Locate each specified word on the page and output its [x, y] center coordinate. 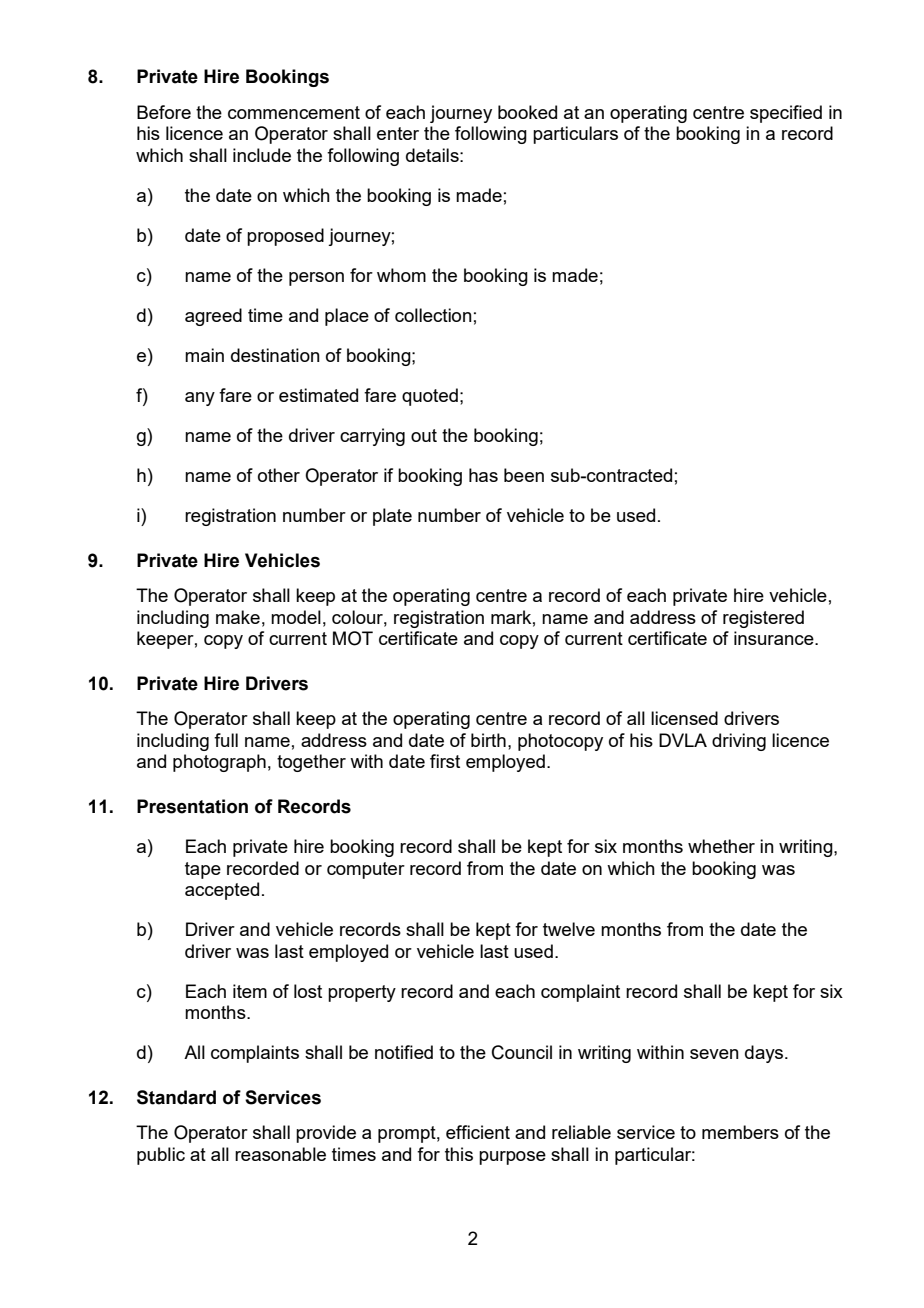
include [262, 155]
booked [527, 112]
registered [763, 619]
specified [786, 114]
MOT [353, 638]
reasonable [280, 1154]
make [238, 617]
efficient [478, 1132]
